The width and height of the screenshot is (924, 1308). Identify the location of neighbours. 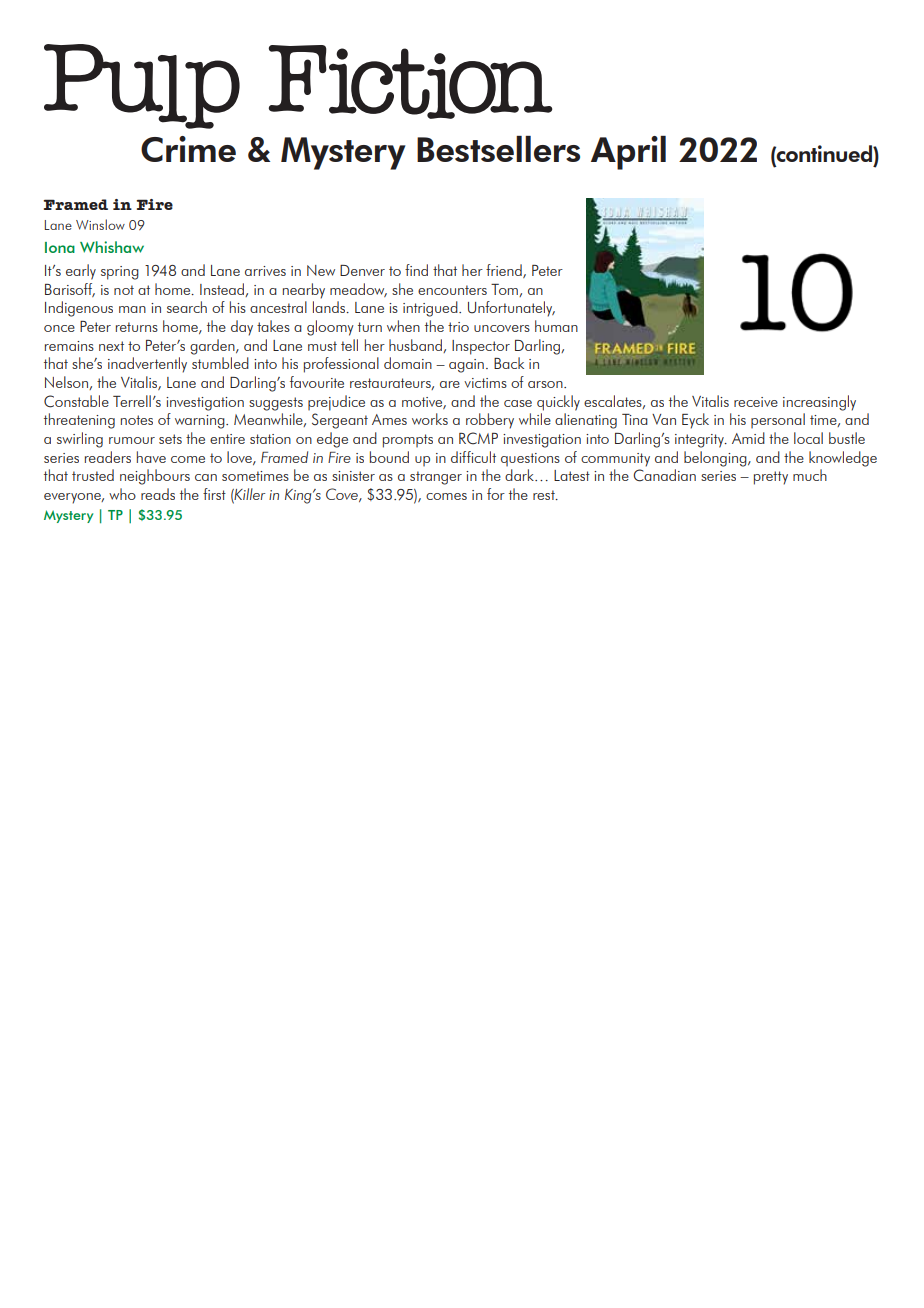
(155, 477).
